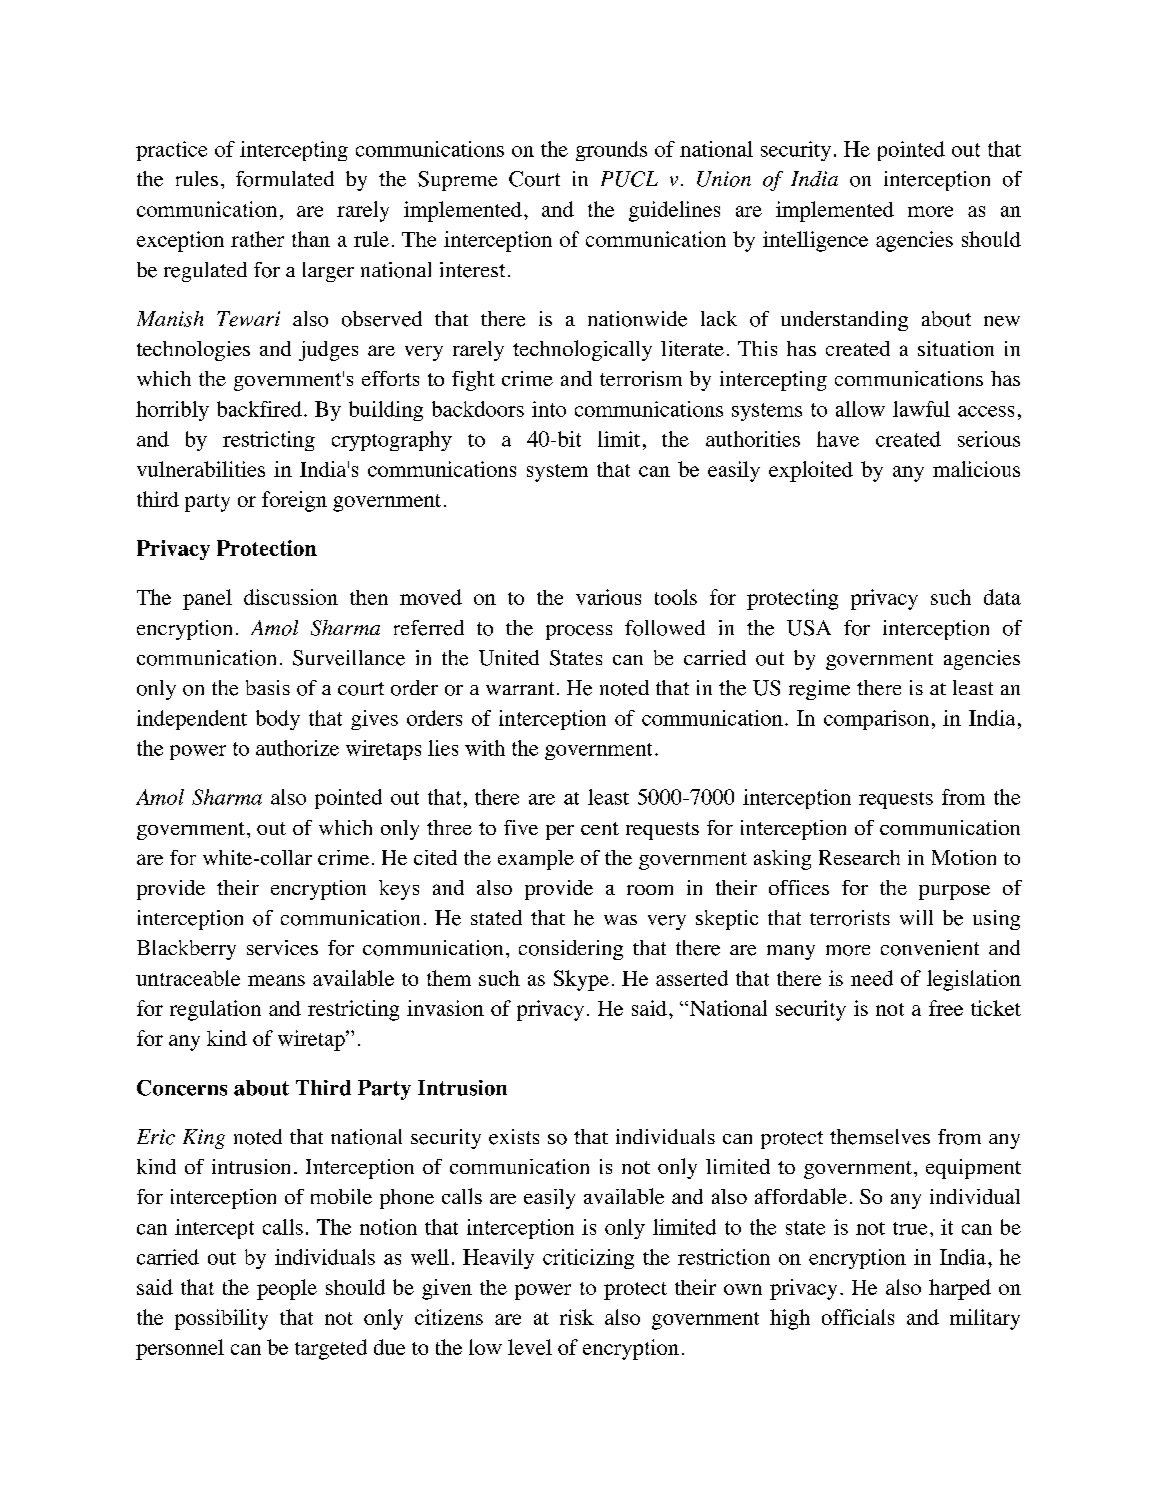 Image resolution: width=1157 pixels, height=1498 pixels. Describe the element at coordinates (815, 241) in the page. I see `intelligence` at that location.
